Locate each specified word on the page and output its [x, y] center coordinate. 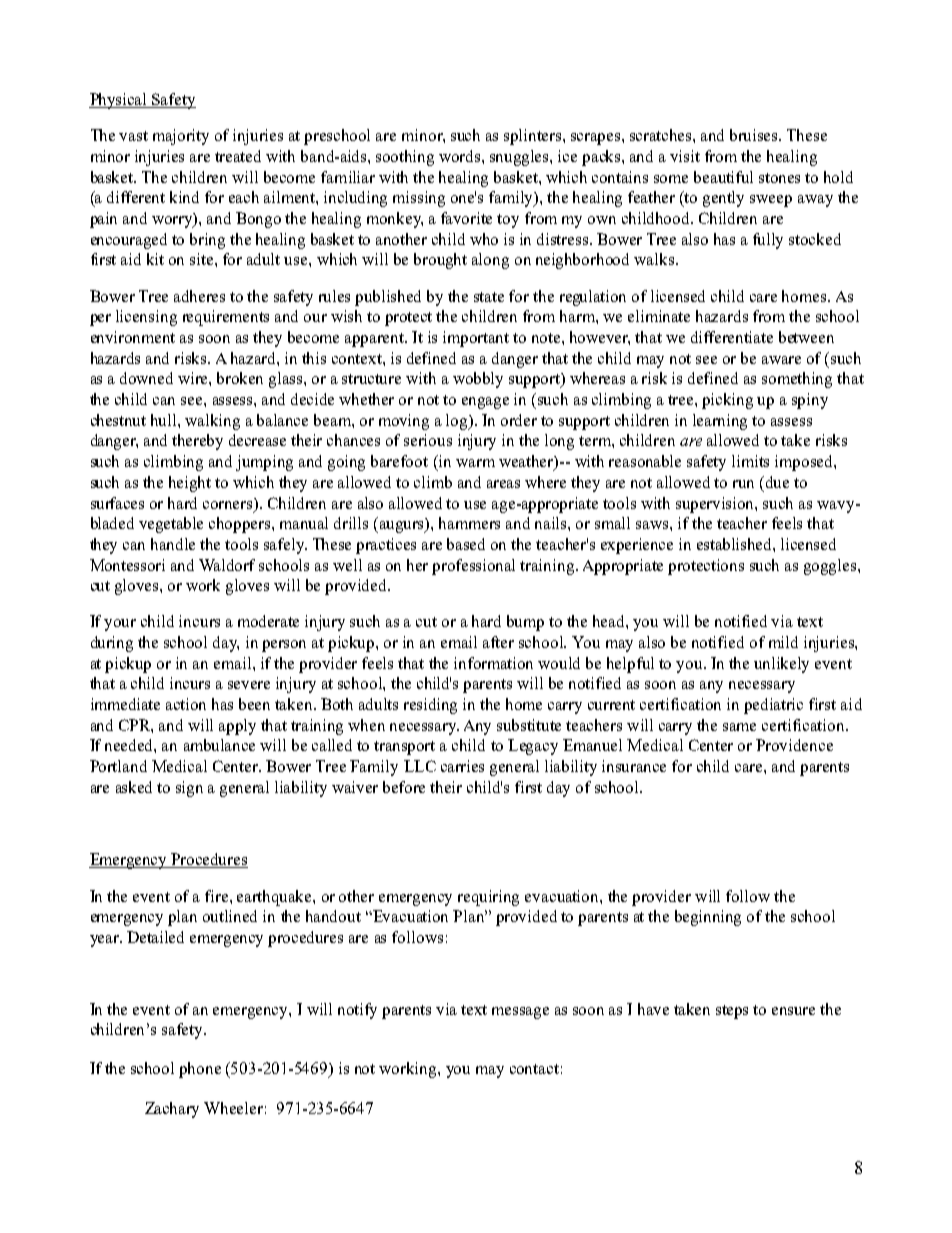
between [806, 337]
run [743, 484]
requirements [226, 318]
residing [430, 706]
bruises [755, 135]
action [186, 704]
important [476, 339]
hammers [469, 523]
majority [181, 137]
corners [229, 503]
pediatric [773, 706]
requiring [488, 898]
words [461, 156]
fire [218, 896]
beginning [708, 918]
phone [200, 1070]
